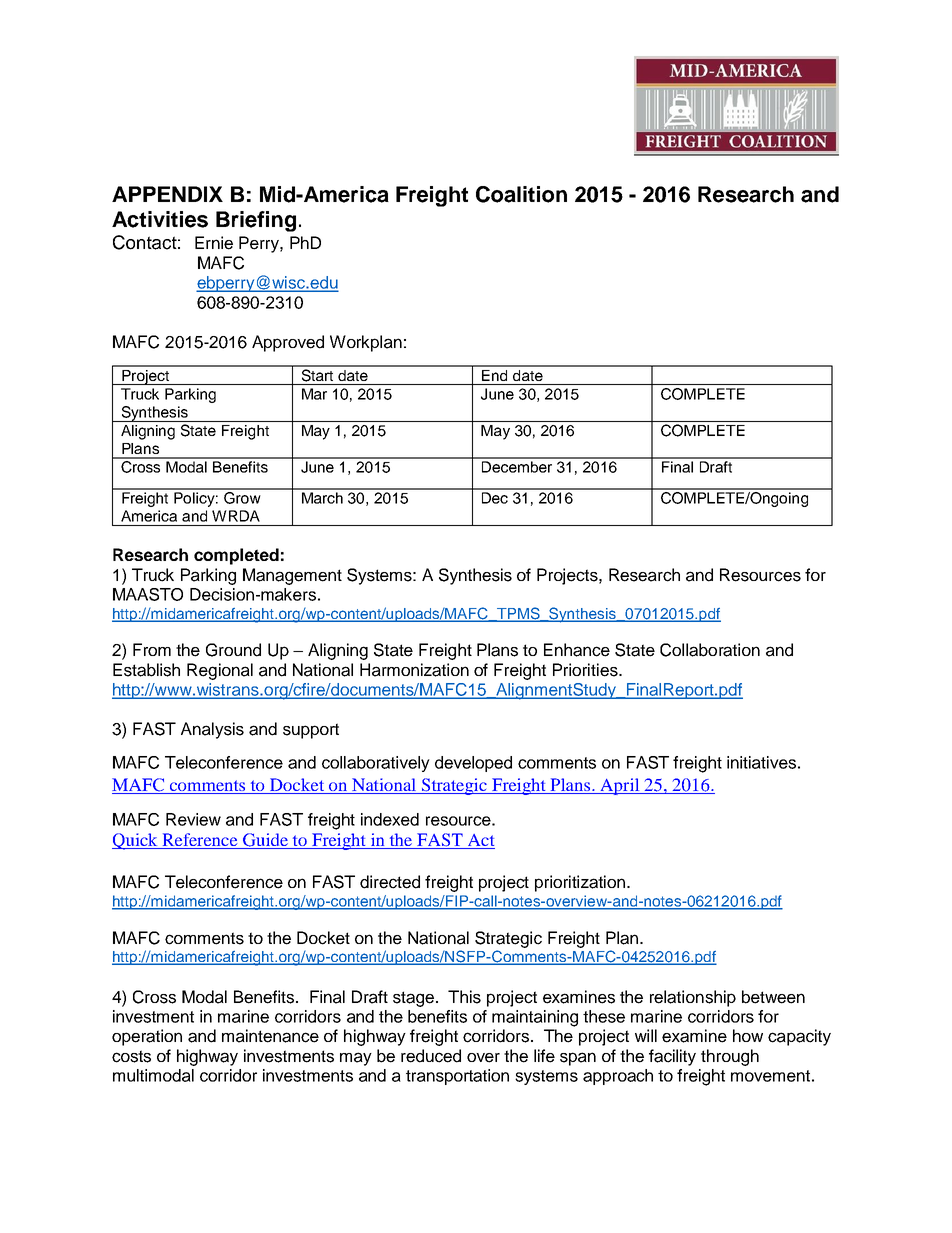  Describe the element at coordinates (214, 243) in the screenshot. I see `Ernie` at that location.
